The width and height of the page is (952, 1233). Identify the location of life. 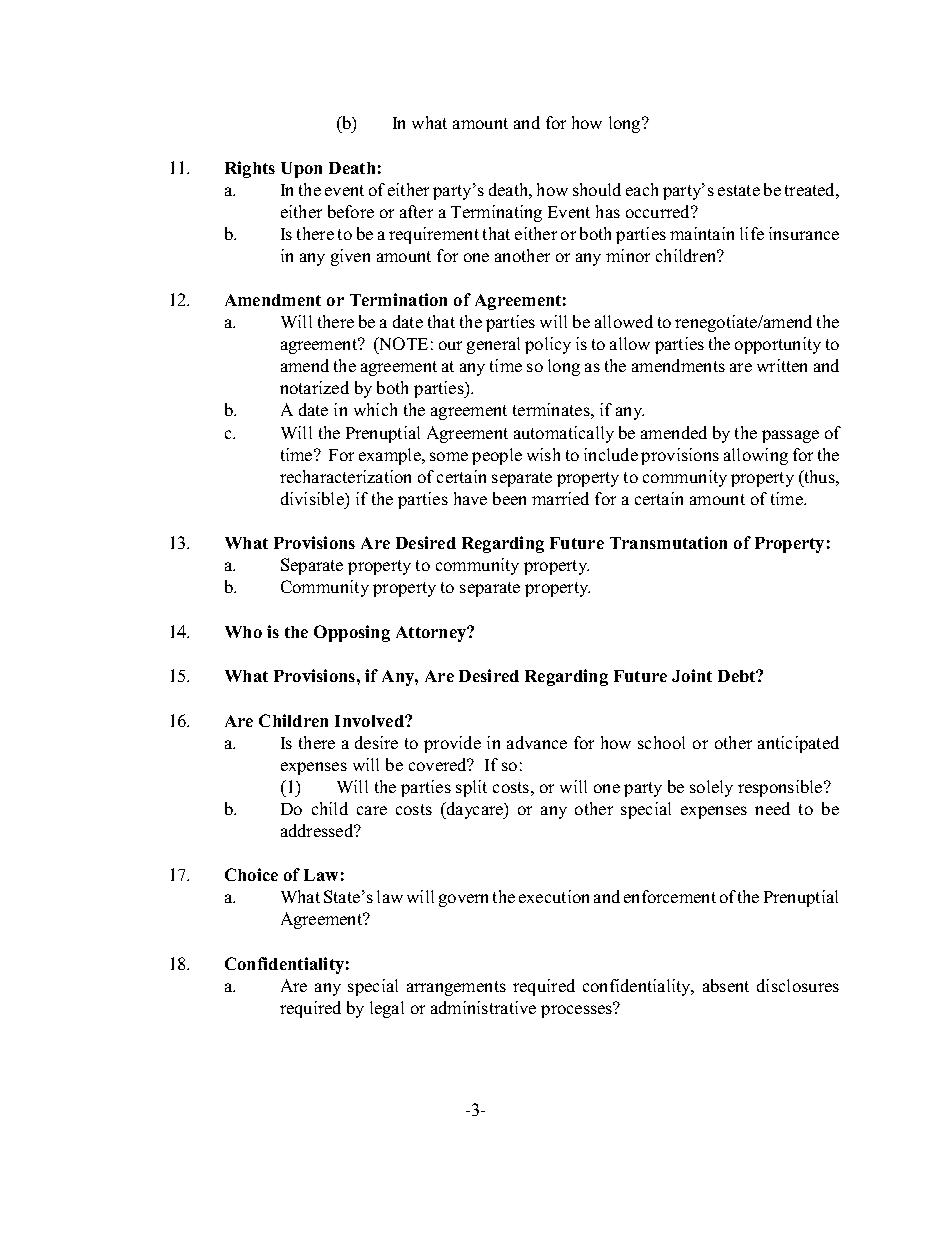
(752, 233).
